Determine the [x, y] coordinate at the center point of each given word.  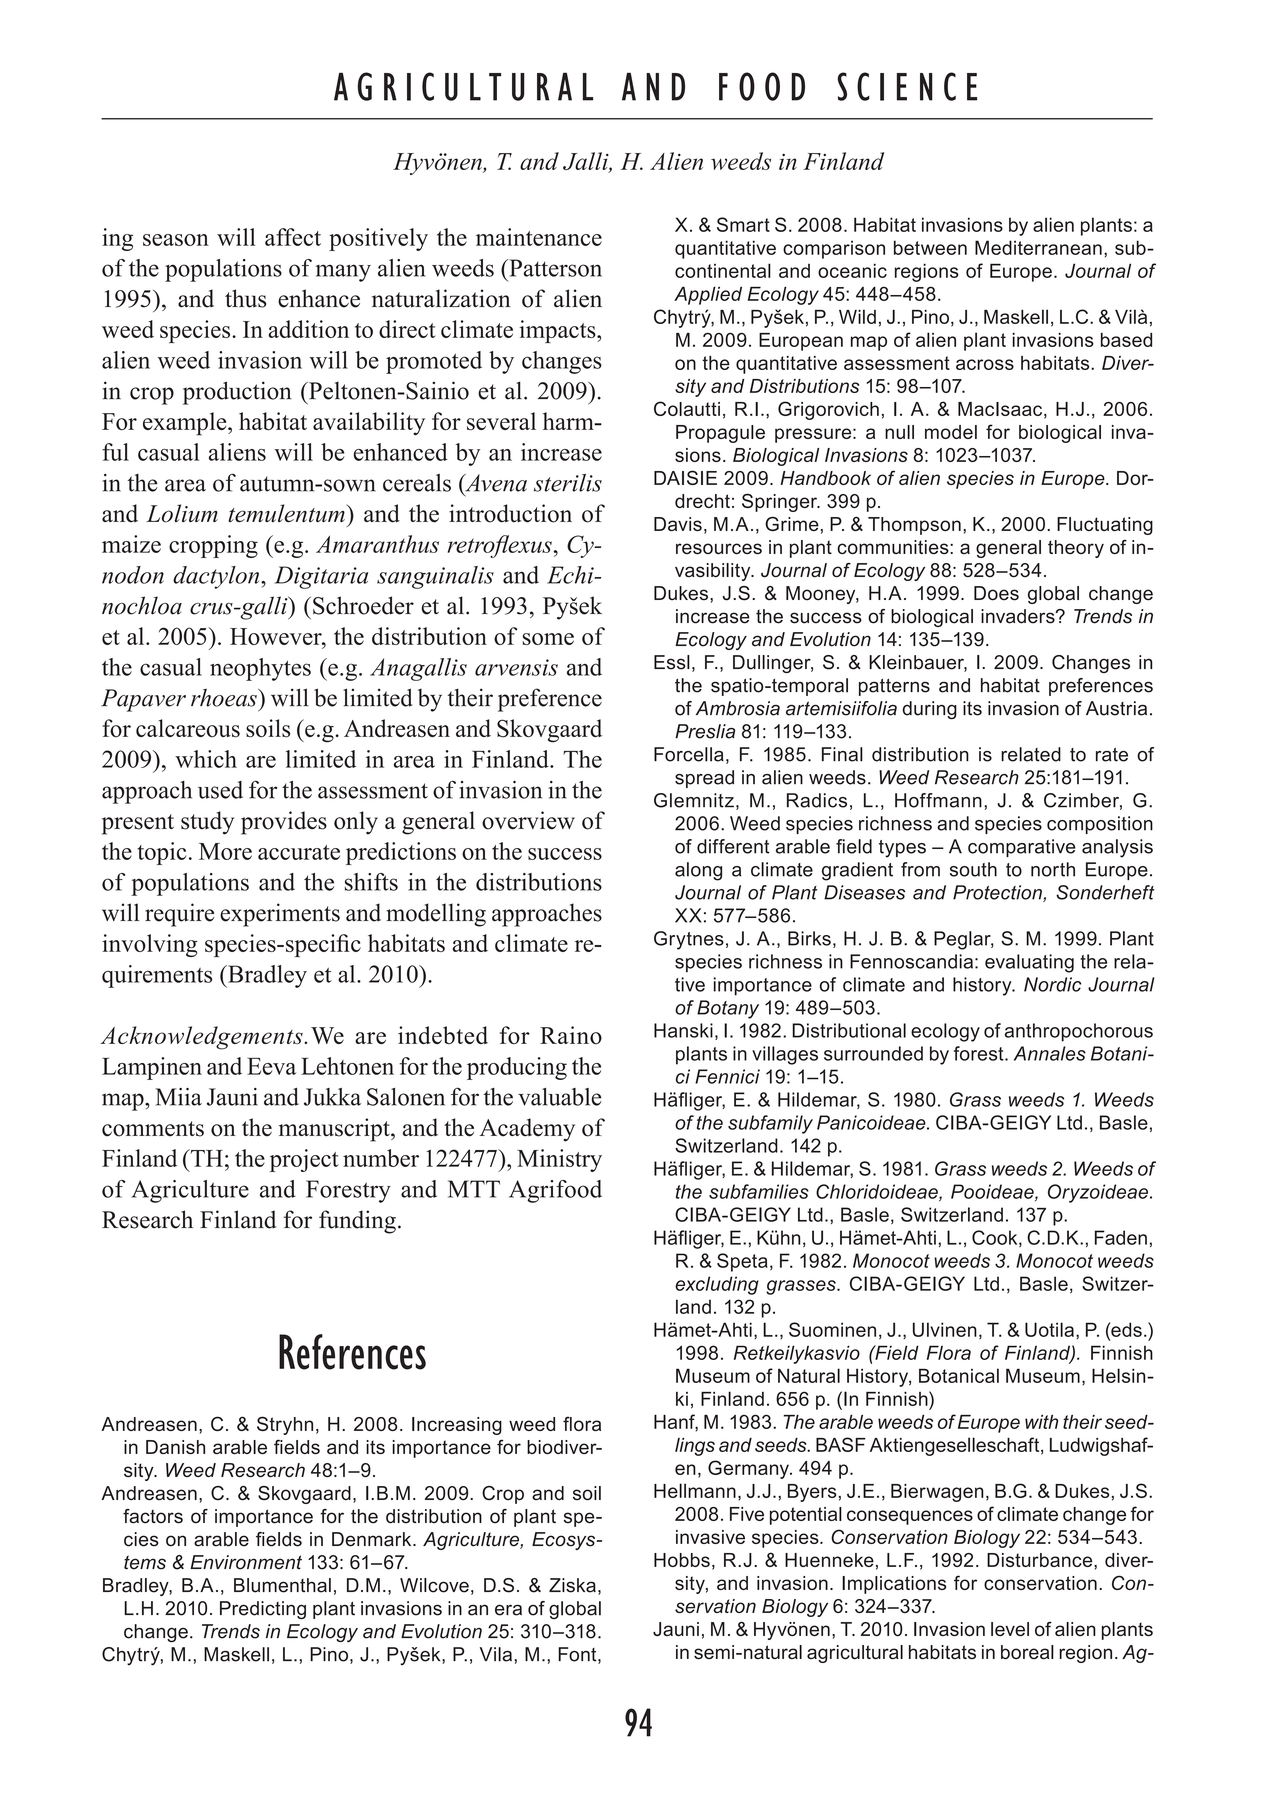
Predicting [263, 1610]
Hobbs [682, 1560]
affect [293, 237]
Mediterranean [1038, 247]
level [1010, 1629]
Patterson [554, 268]
